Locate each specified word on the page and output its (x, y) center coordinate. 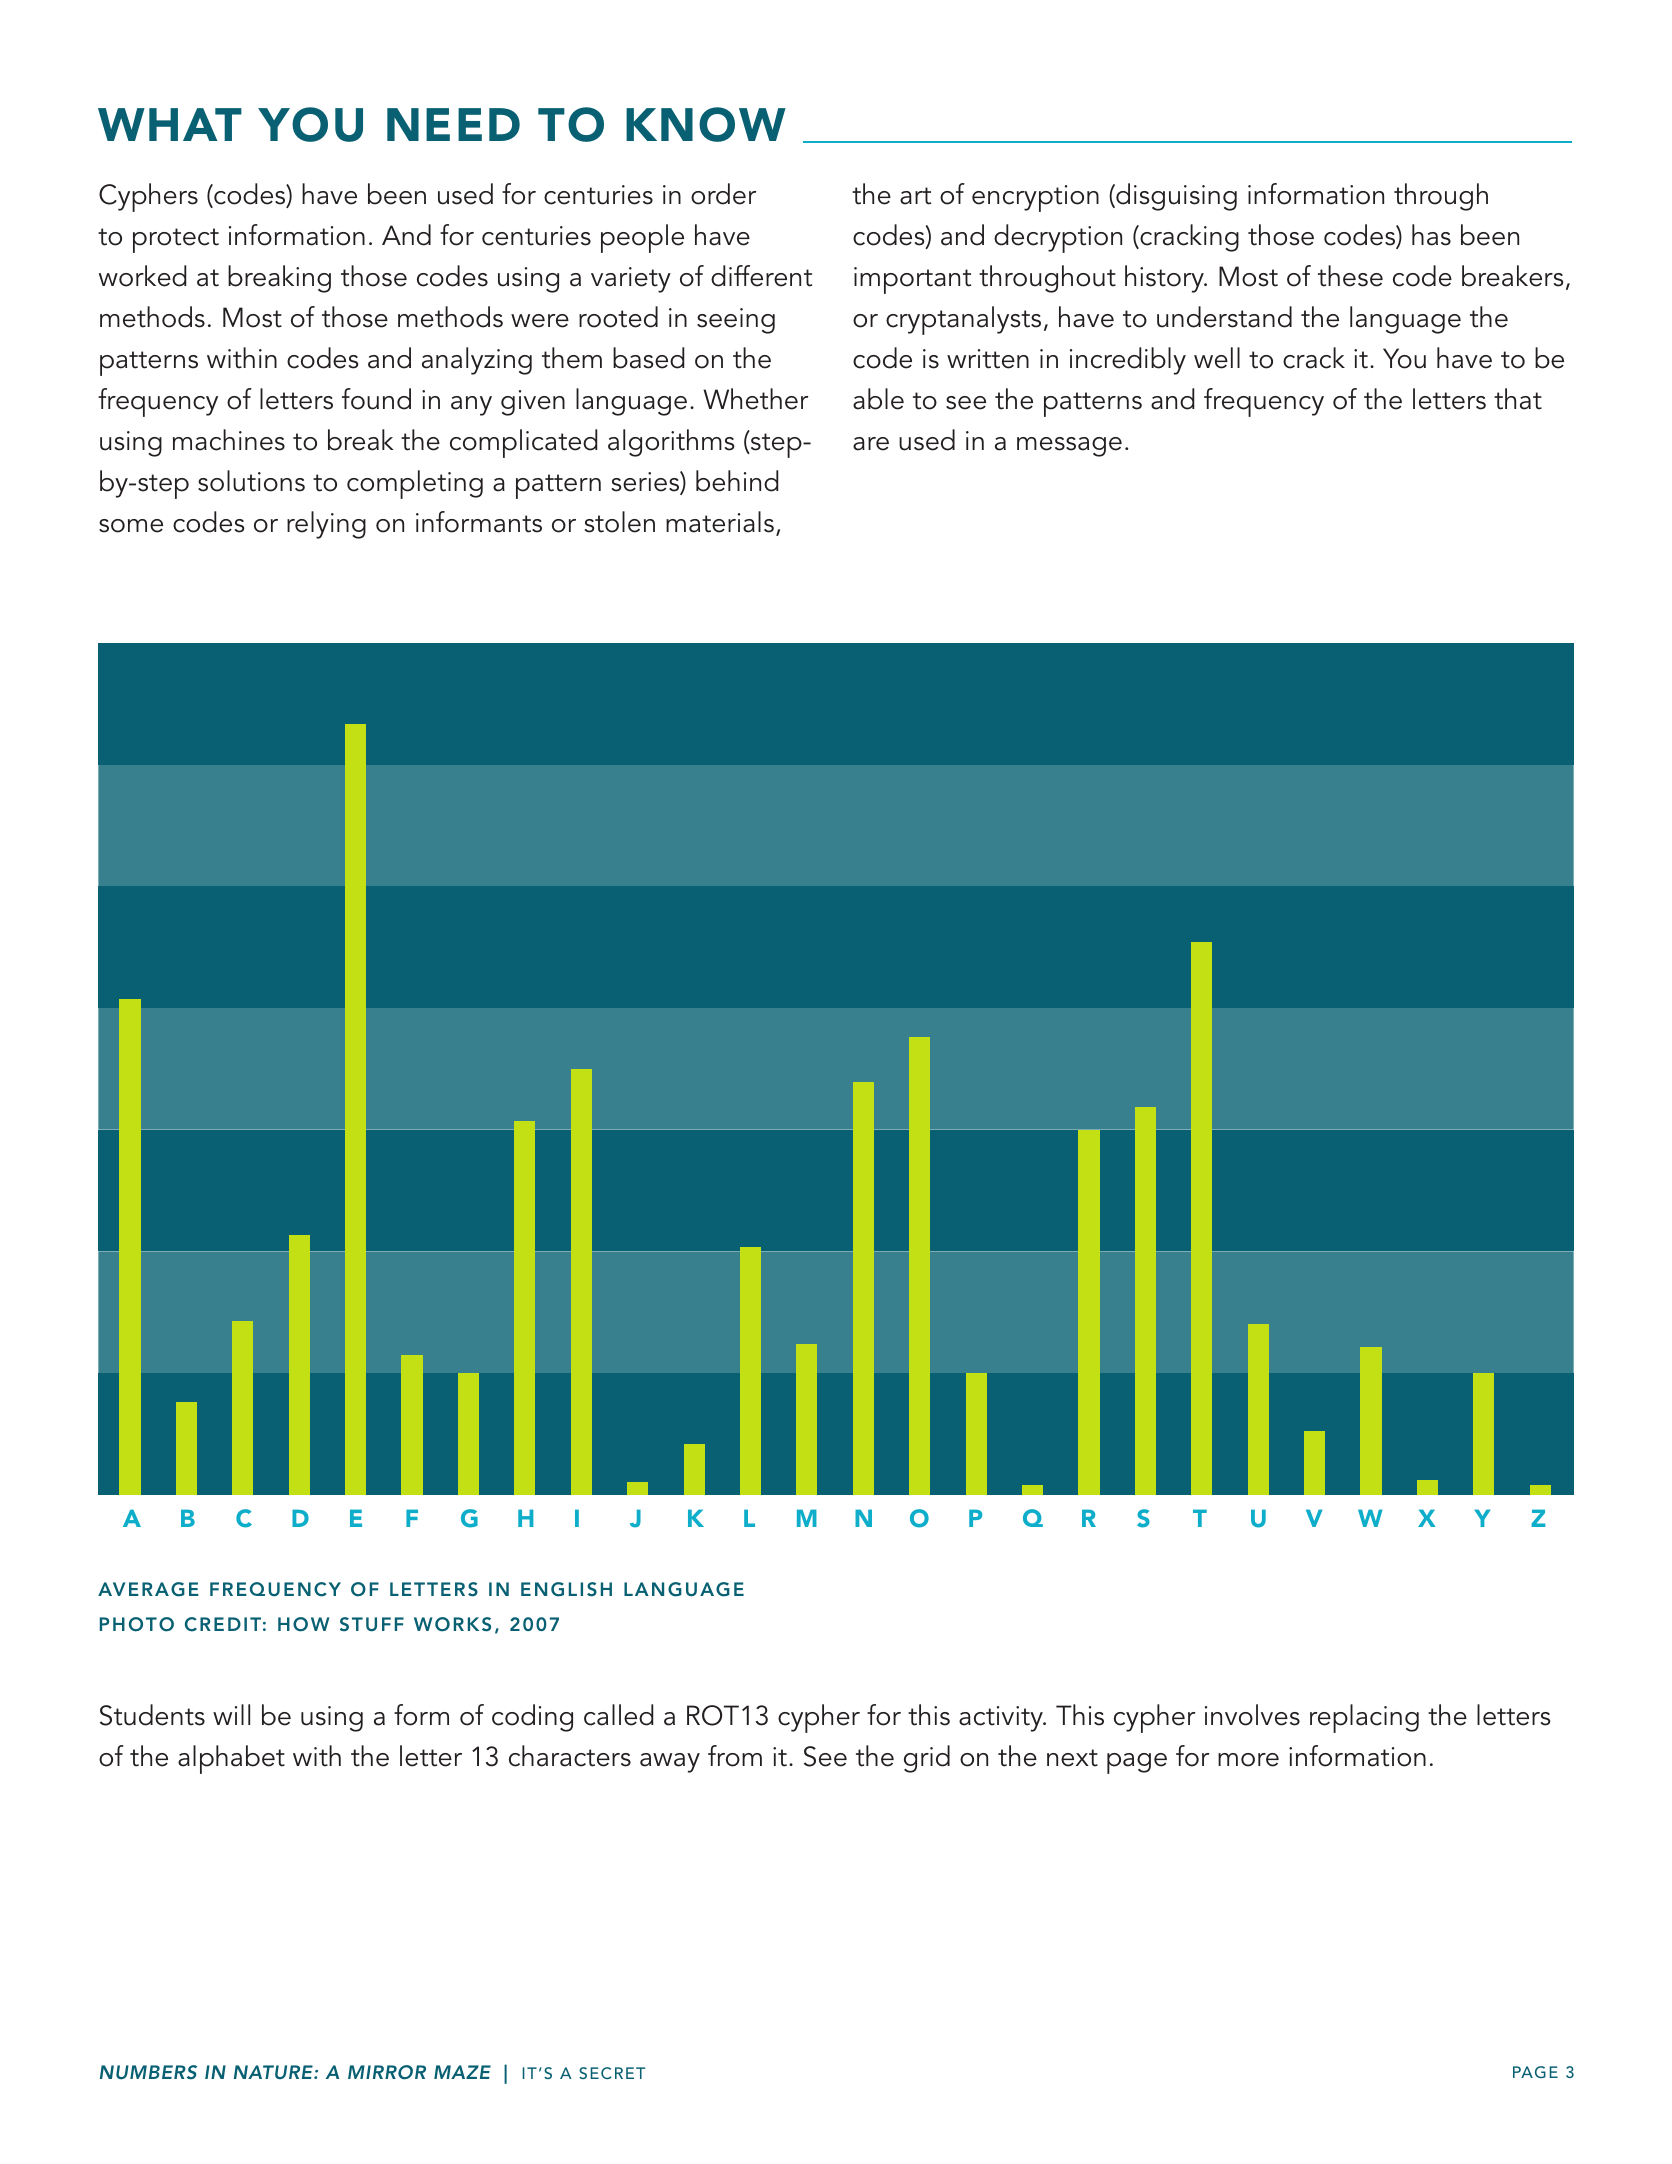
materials (720, 522)
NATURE (274, 2072)
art (915, 196)
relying (326, 525)
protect (176, 240)
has (1431, 235)
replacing (1364, 1718)
